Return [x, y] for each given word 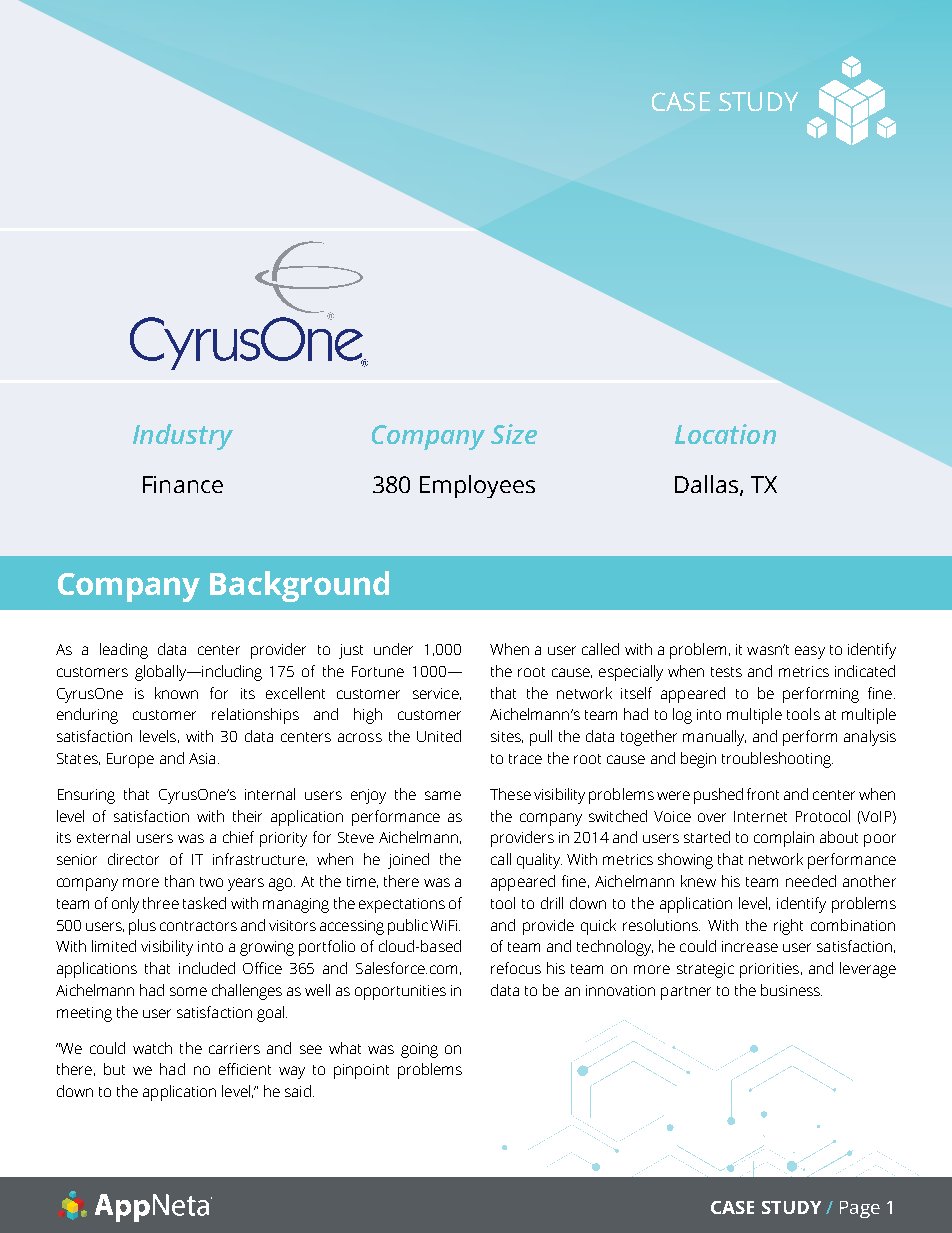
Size [514, 434]
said [298, 1091]
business [791, 990]
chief [238, 837]
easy [810, 652]
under [393, 649]
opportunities [400, 992]
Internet [760, 816]
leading [124, 651]
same [443, 795]
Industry [183, 437]
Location [725, 434]
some [188, 991]
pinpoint [361, 1071]
